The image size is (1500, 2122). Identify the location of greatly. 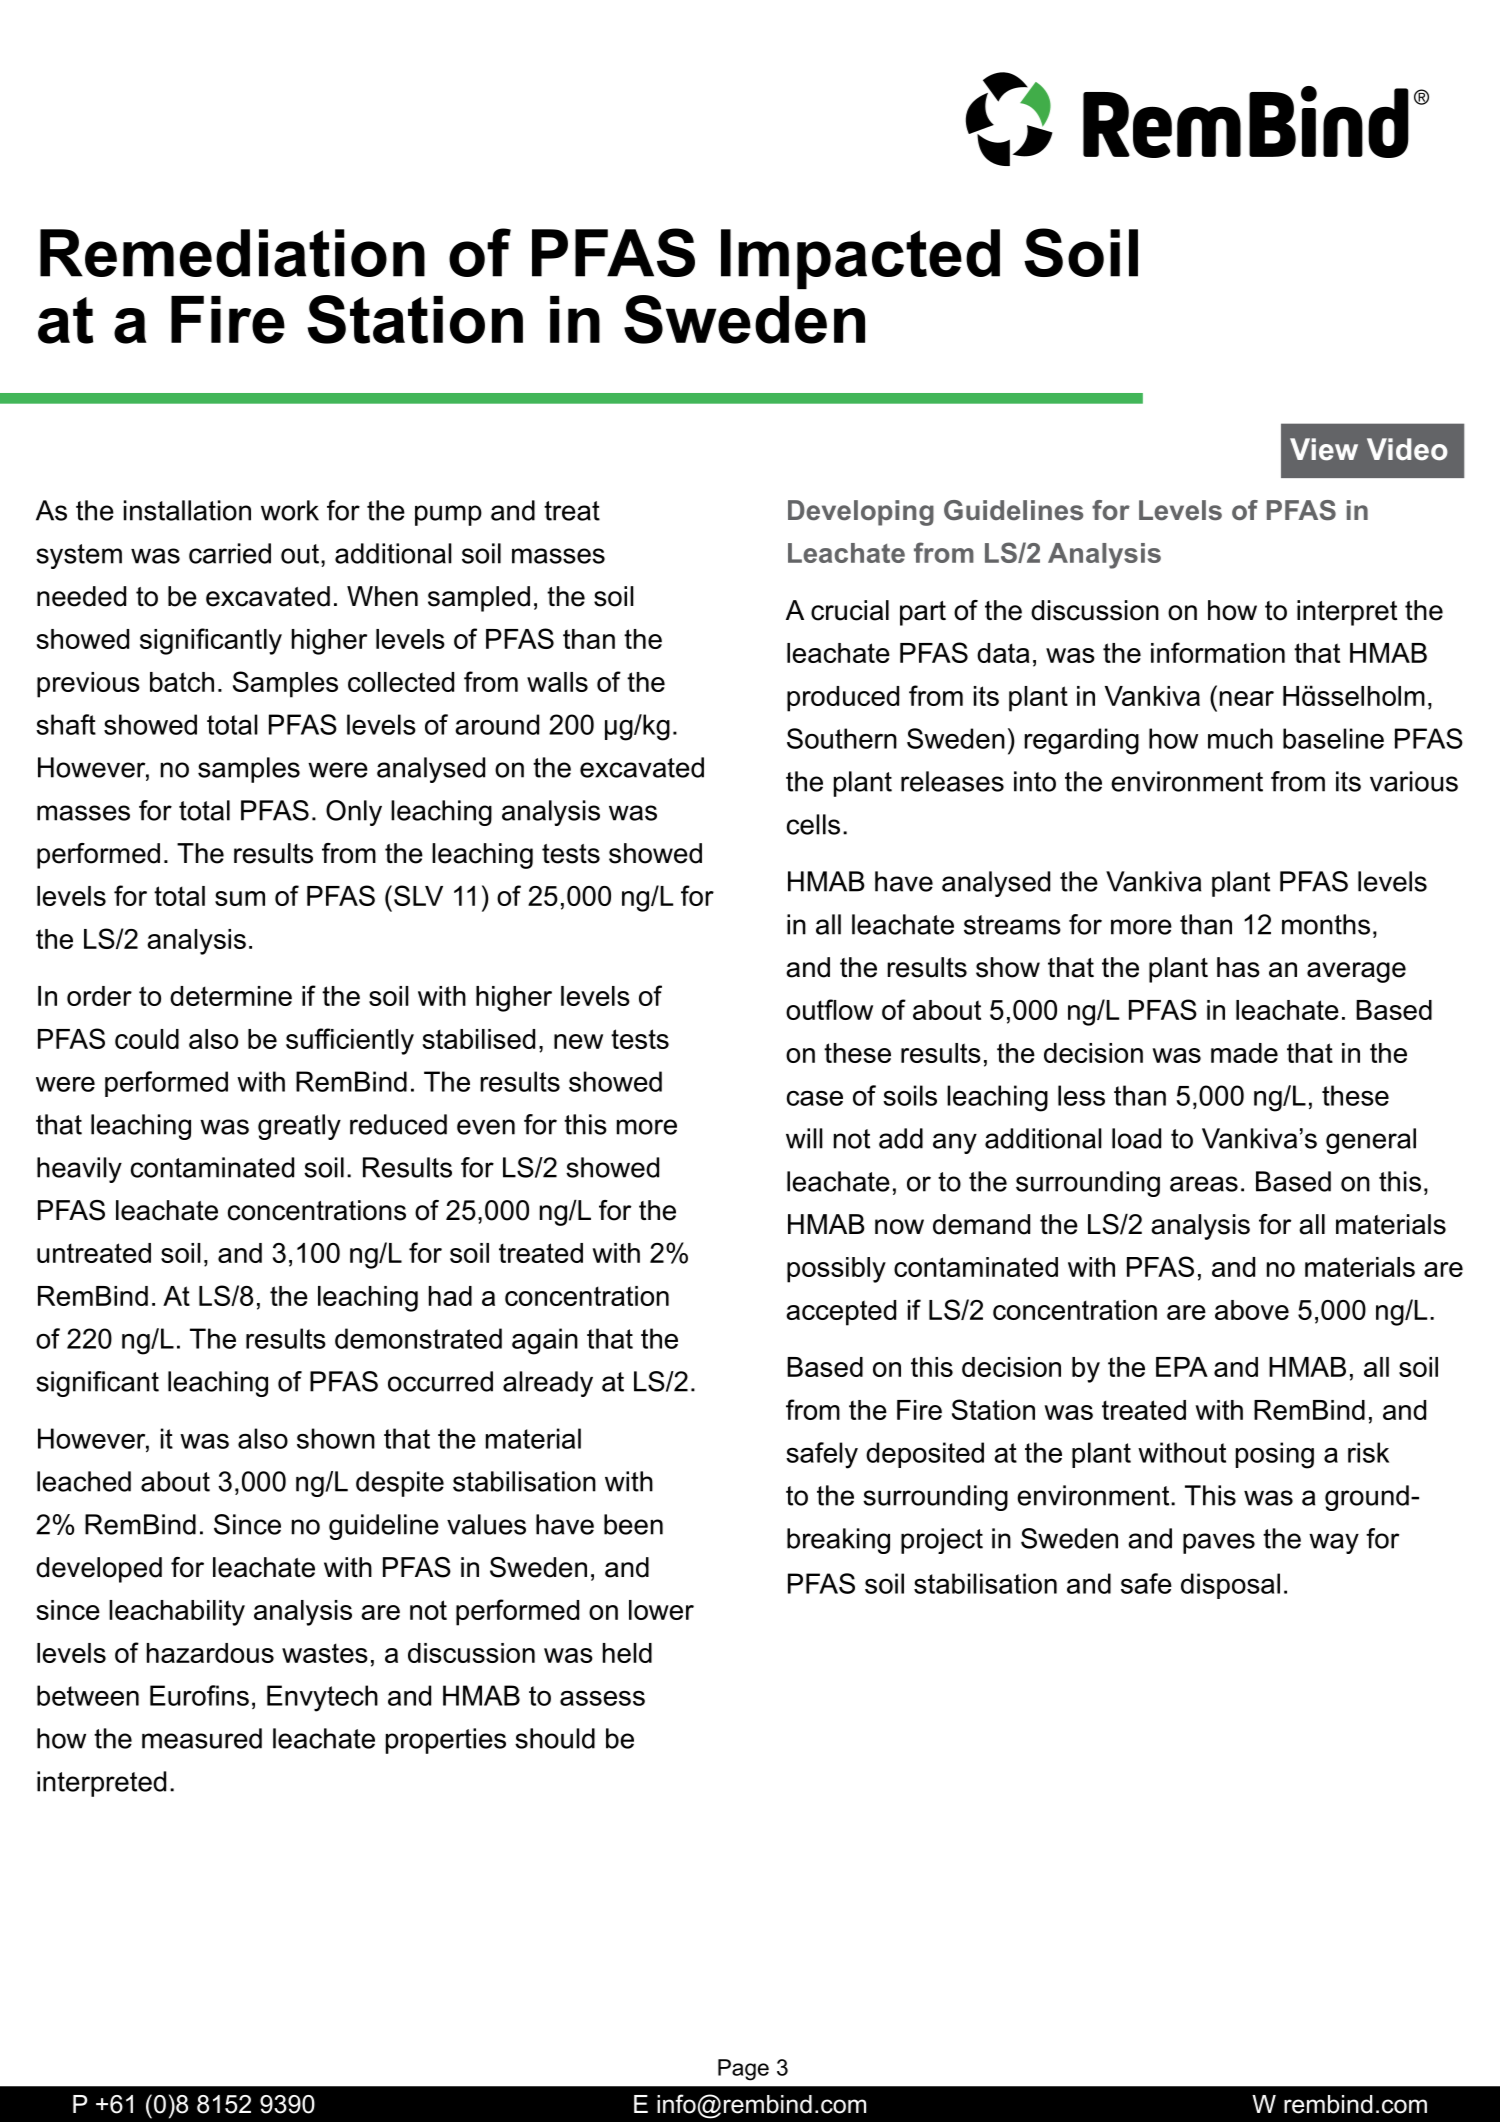
(299, 1127).
